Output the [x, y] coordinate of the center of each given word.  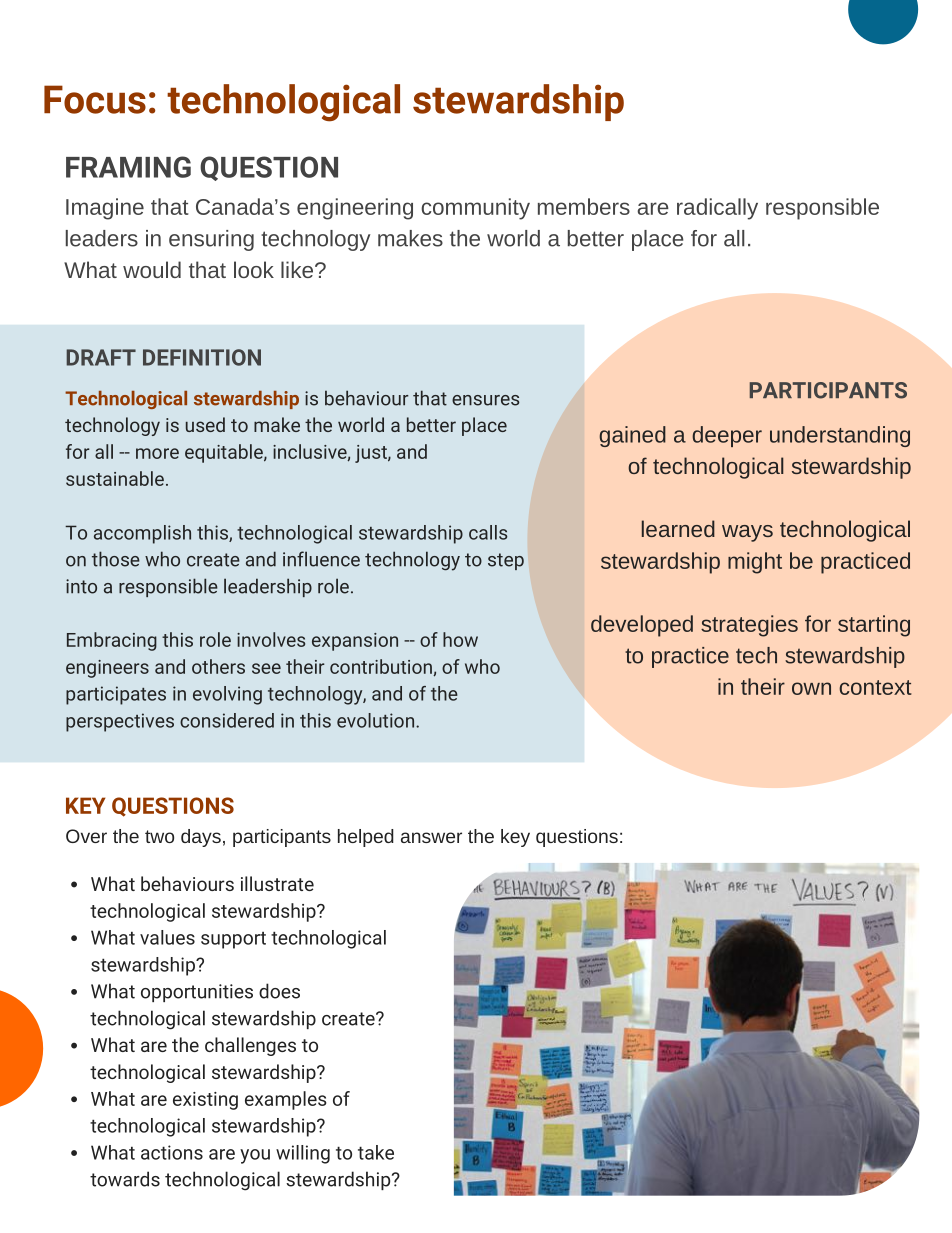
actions [172, 1152]
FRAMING [128, 167]
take [376, 1152]
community [475, 209]
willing [303, 1154]
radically [717, 209]
